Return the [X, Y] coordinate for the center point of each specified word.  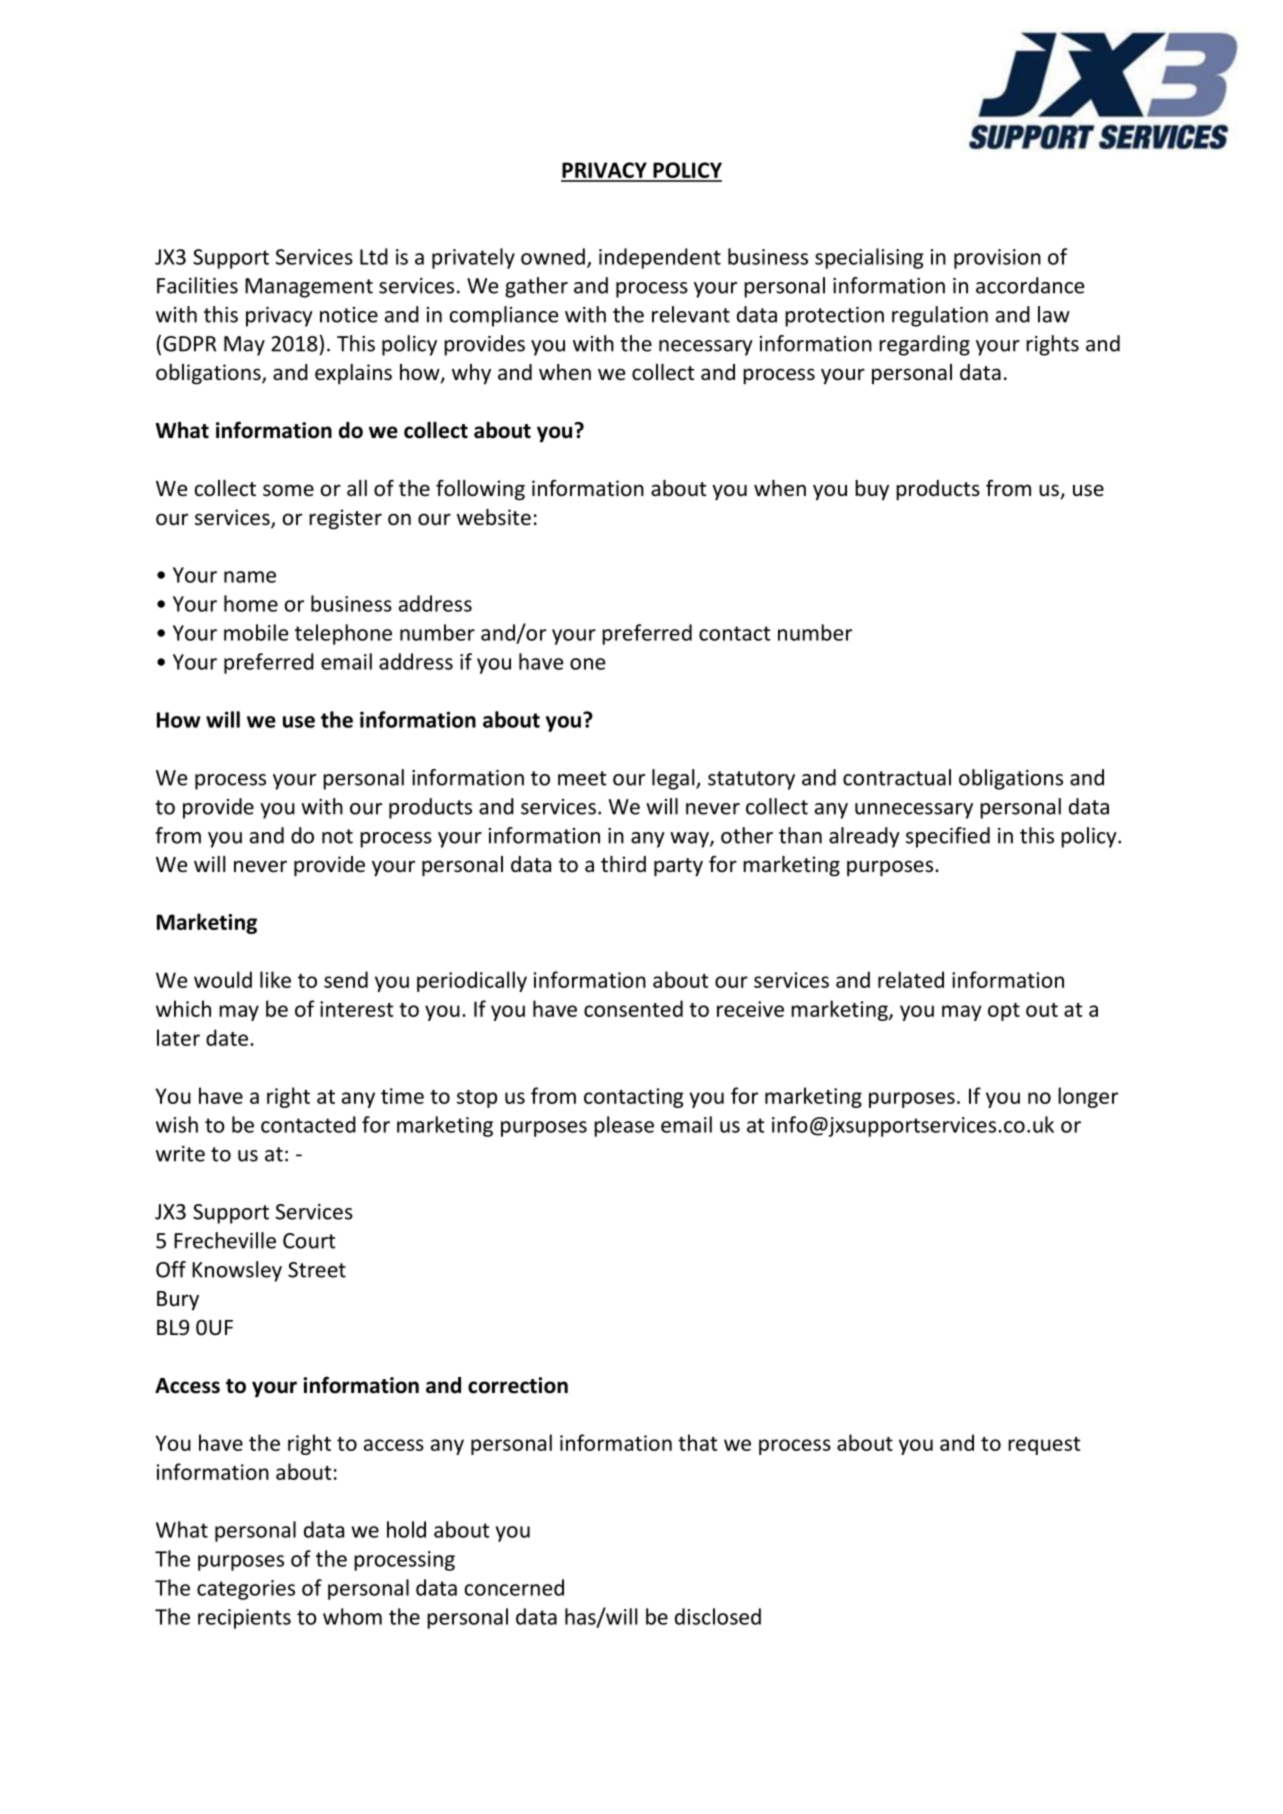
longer [1088, 1097]
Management [309, 288]
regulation [940, 316]
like [275, 979]
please [624, 1126]
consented [633, 1008]
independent [660, 258]
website [494, 517]
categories [246, 1590]
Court [309, 1241]
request [1044, 1446]
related [911, 979]
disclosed [718, 1616]
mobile [256, 632]
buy [872, 490]
